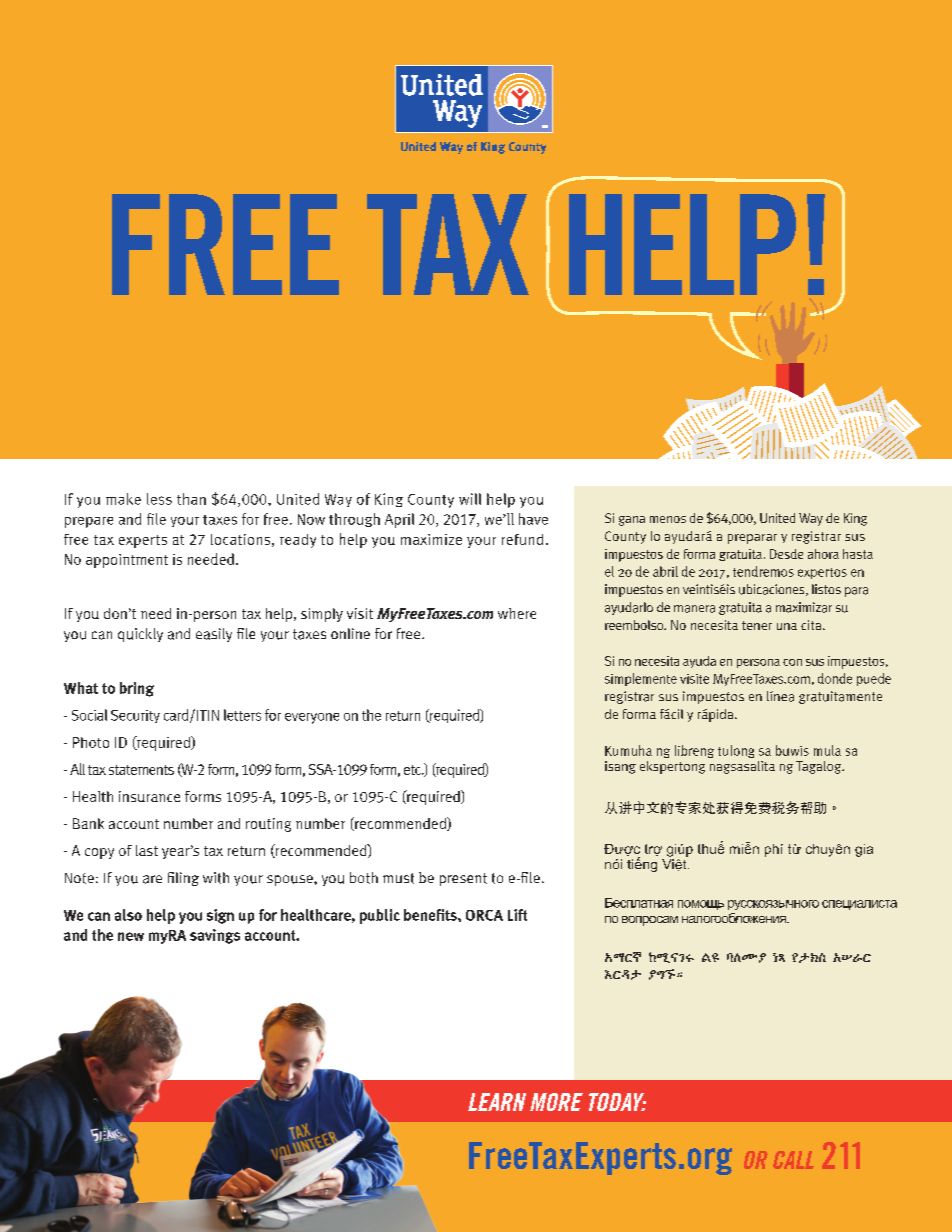  What do you see at coordinates (470, 499) in the screenshot?
I see `will` at bounding box center [470, 499].
